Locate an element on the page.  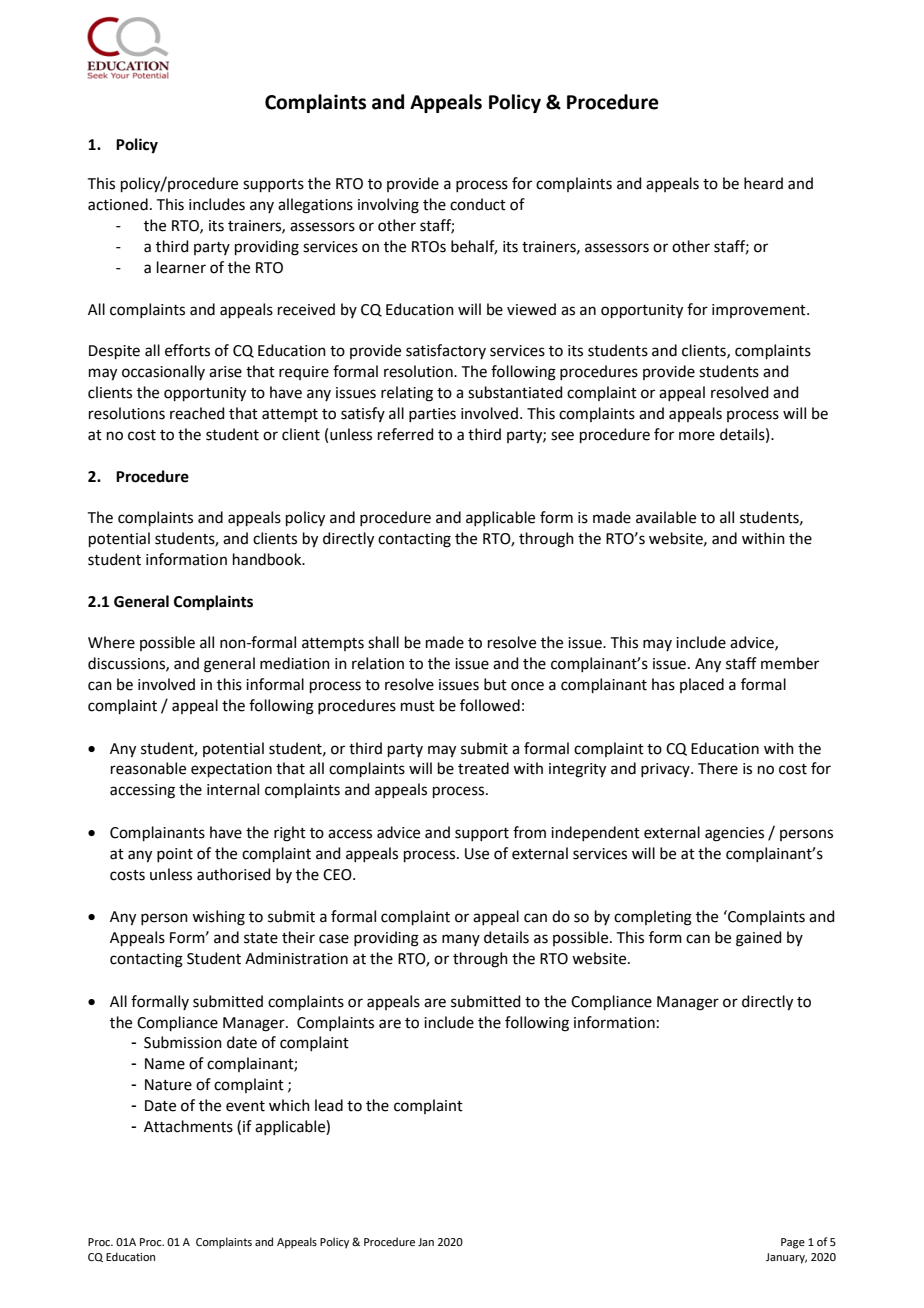
conduct is located at coordinates (478, 204).
